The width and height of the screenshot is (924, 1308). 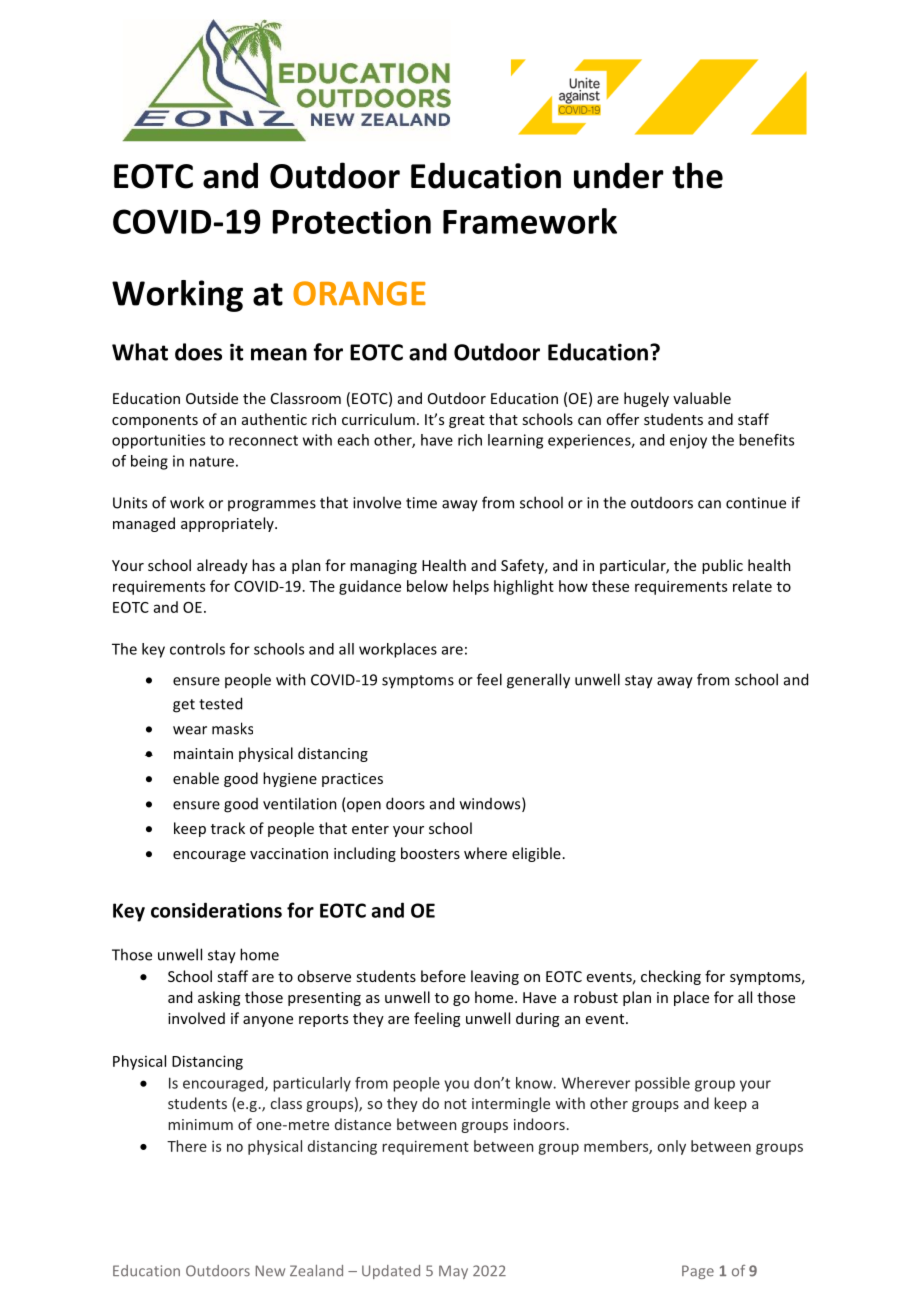 What do you see at coordinates (219, 998) in the screenshot?
I see `asking` at bounding box center [219, 998].
